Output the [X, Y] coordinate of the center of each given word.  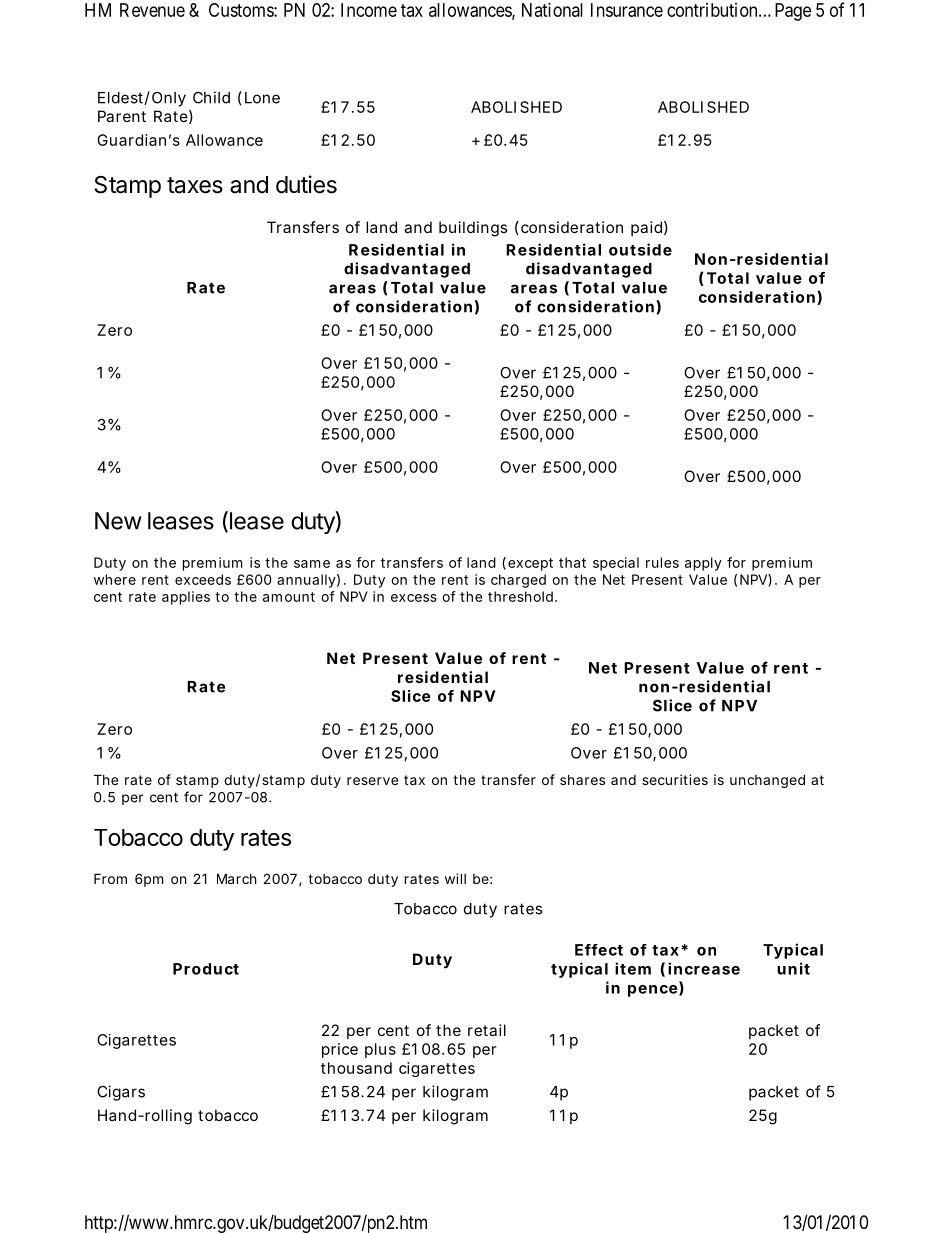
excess [414, 598]
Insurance [627, 10]
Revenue [152, 10]
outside [640, 249]
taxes [195, 185]
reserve [372, 781]
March [237, 878]
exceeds [203, 579]
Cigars [121, 1093]
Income [369, 10]
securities [675, 779]
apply [703, 564]
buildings [473, 229]
